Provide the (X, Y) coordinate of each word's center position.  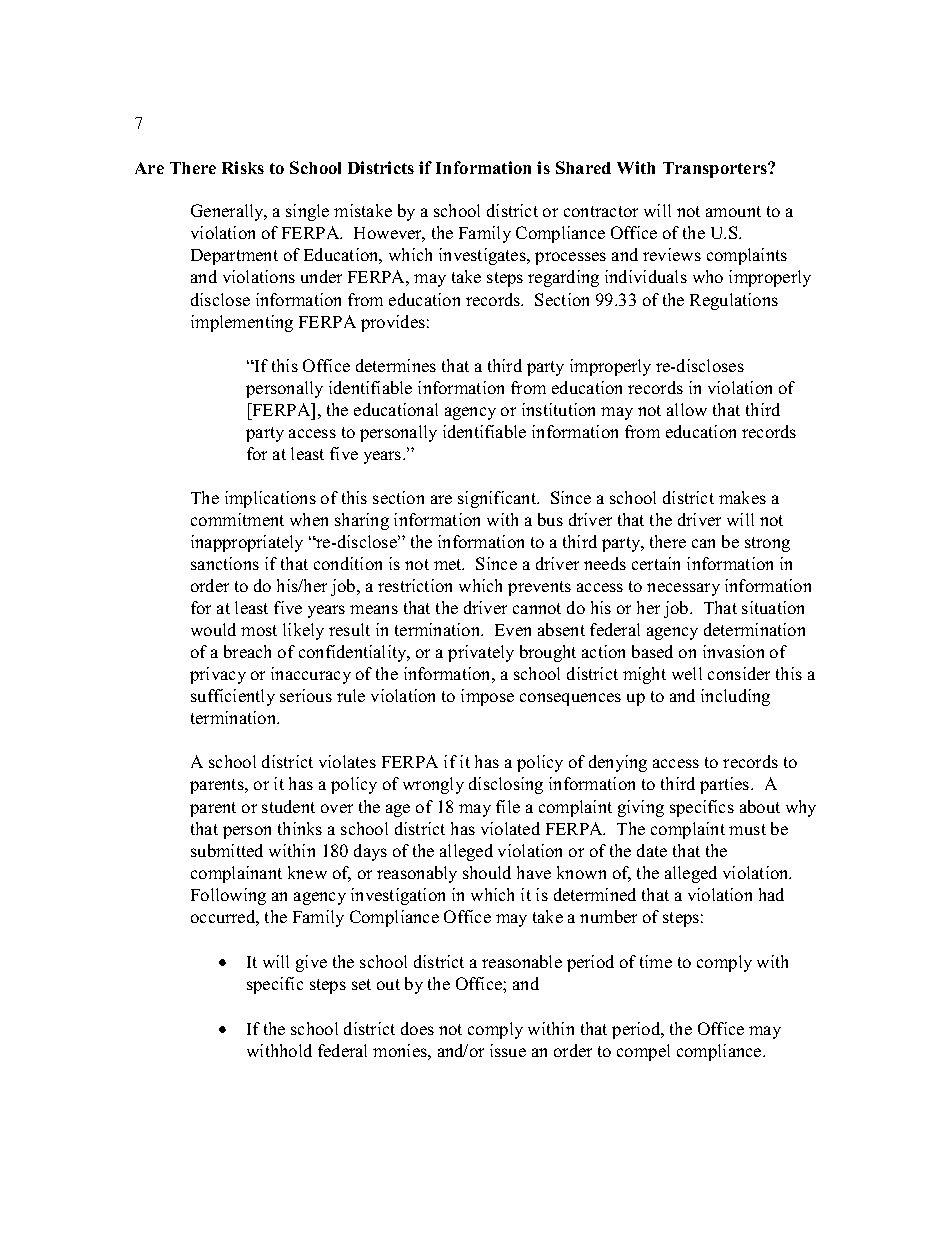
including (735, 697)
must (747, 829)
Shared (583, 167)
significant (498, 499)
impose (487, 697)
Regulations (734, 301)
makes (742, 497)
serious (306, 695)
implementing (242, 323)
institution (558, 409)
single (307, 212)
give (311, 963)
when (309, 519)
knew (307, 872)
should (487, 872)
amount (733, 211)
